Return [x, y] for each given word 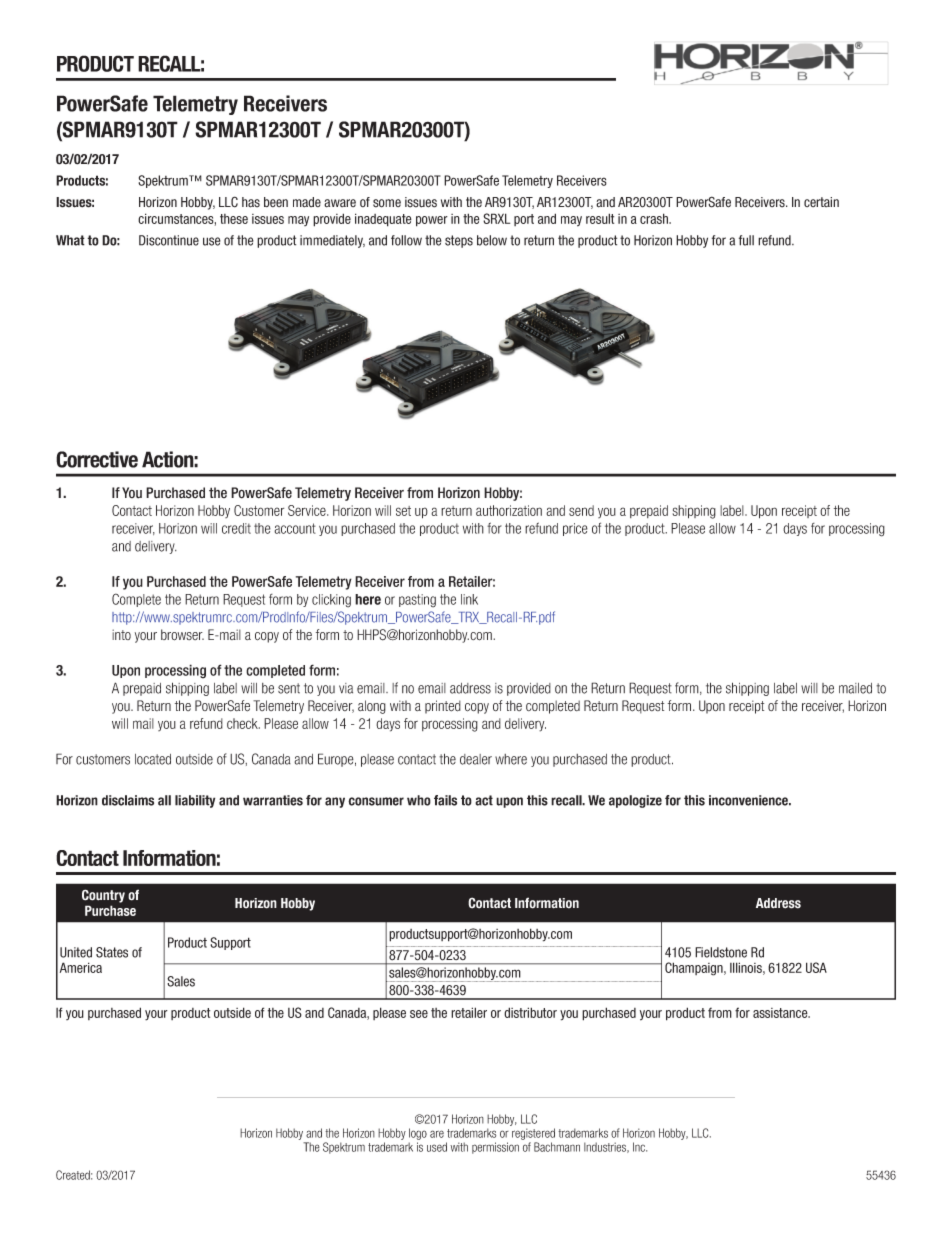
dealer [476, 759]
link [469, 599]
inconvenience [750, 800]
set [403, 511]
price [575, 529]
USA [816, 967]
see [419, 1014]
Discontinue [169, 240]
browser [182, 635]
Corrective [97, 459]
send [581, 510]
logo [418, 1134]
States [112, 952]
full [746, 240]
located [153, 759]
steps [459, 241]
